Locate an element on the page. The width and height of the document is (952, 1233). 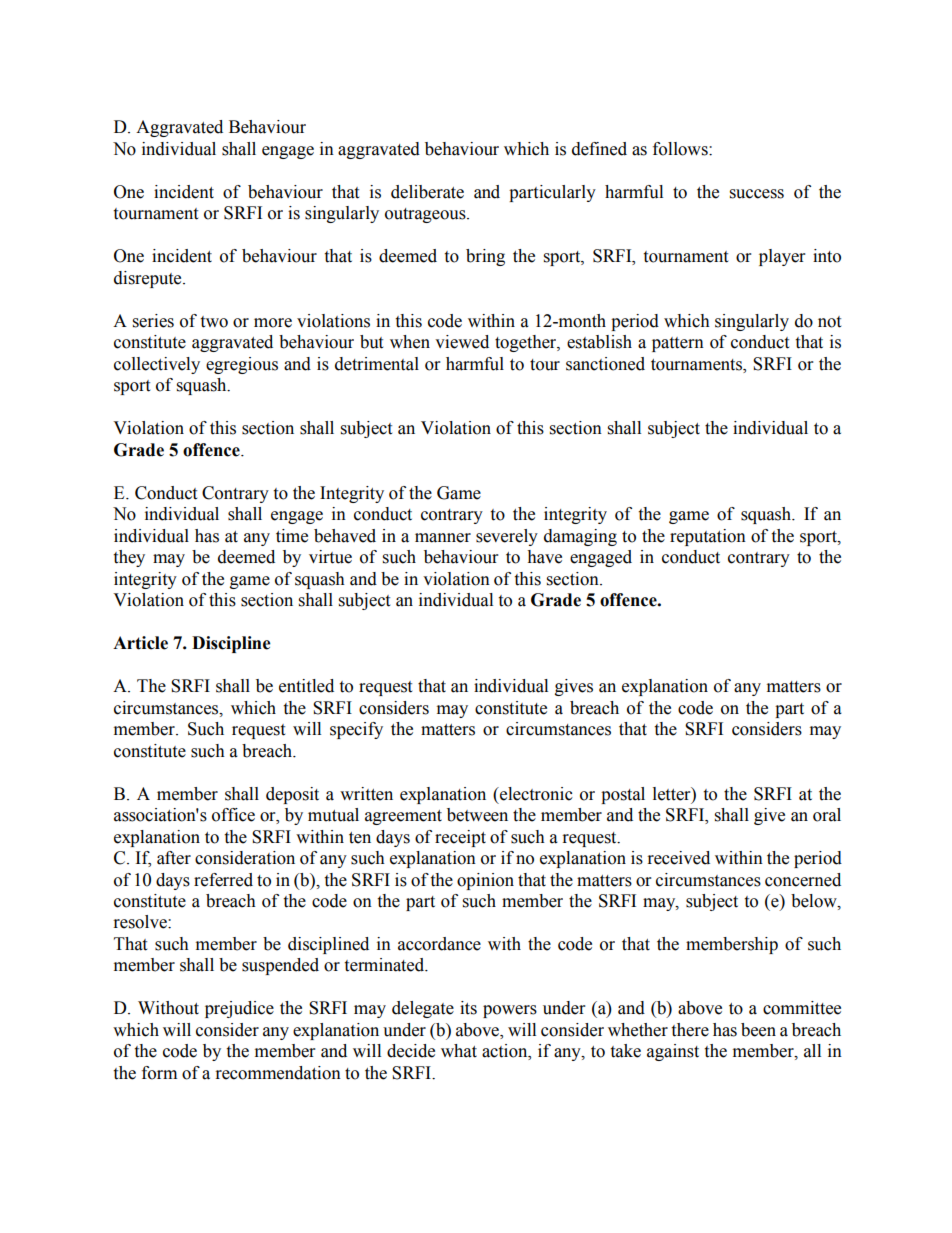
disrepute is located at coordinates (149, 279).
